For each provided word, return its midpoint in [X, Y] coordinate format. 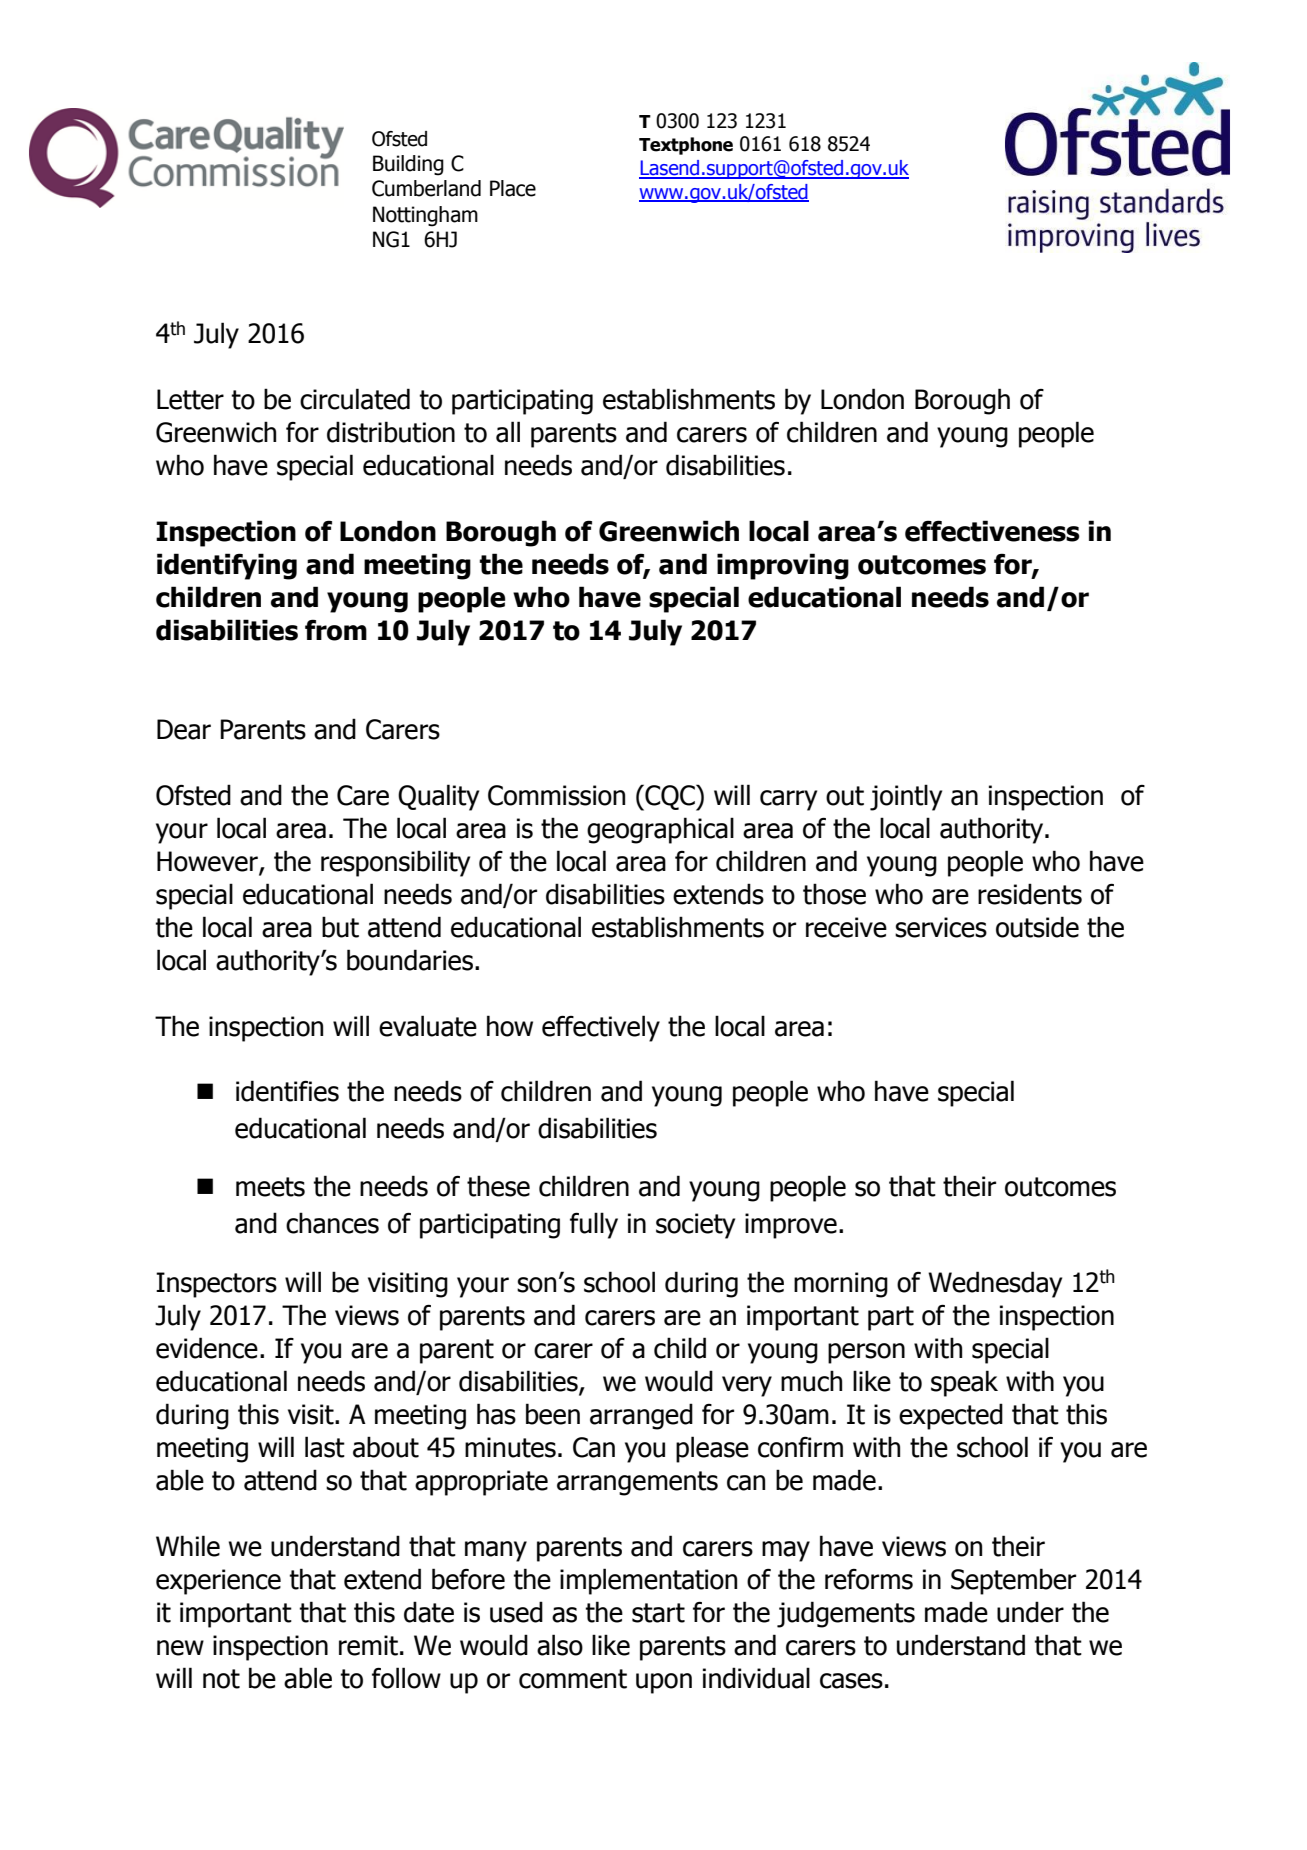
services [941, 927]
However [208, 862]
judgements [846, 1614]
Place [513, 188]
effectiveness [992, 531]
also [560, 1645]
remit [368, 1645]
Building [408, 165]
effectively [601, 1028]
